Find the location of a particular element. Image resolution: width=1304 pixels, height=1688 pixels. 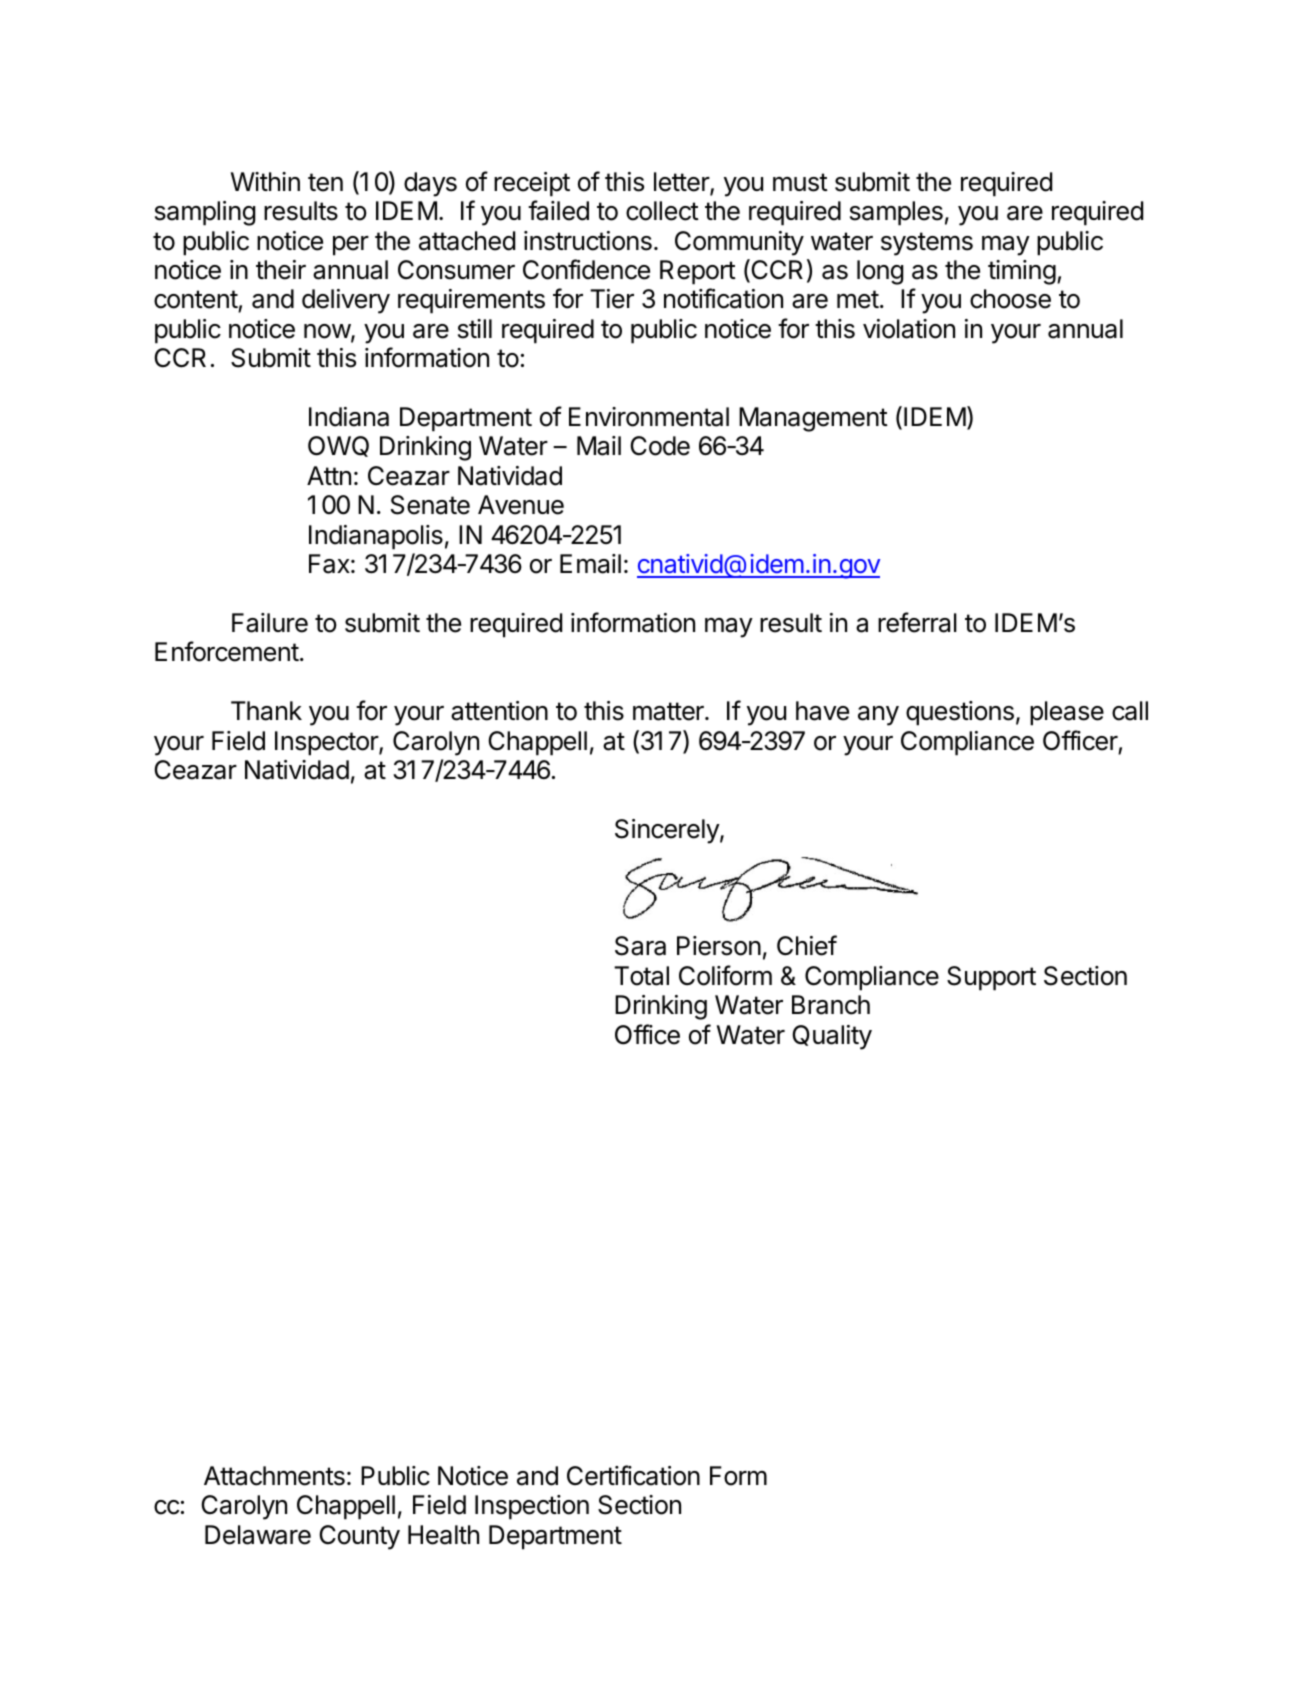

matter is located at coordinates (669, 711).
